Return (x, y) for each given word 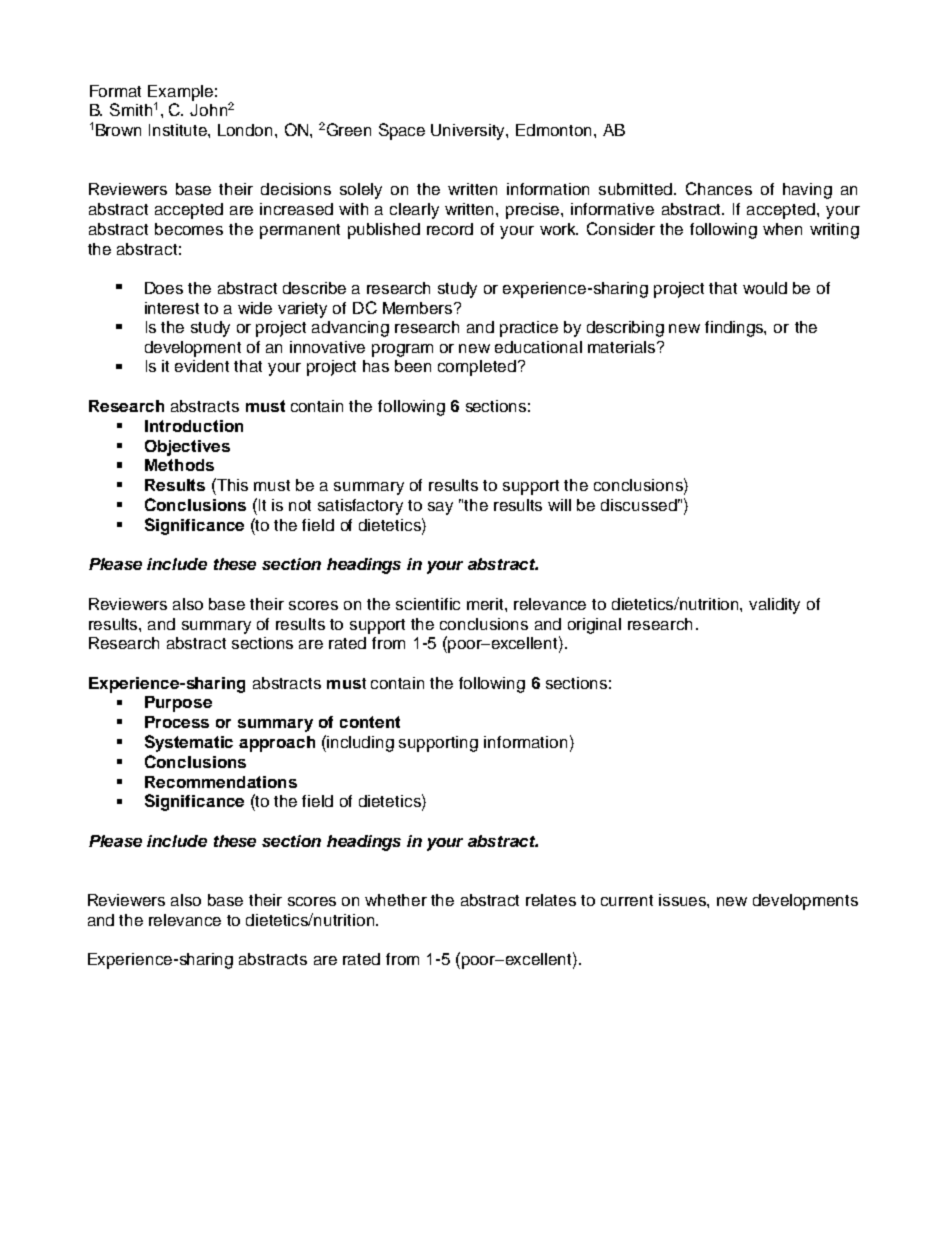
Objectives (187, 448)
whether (396, 900)
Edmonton (555, 130)
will (559, 505)
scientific (428, 604)
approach (277, 744)
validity (774, 606)
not (300, 505)
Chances (719, 188)
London (247, 130)
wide (255, 308)
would (765, 288)
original (594, 626)
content (370, 722)
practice (529, 329)
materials (623, 347)
